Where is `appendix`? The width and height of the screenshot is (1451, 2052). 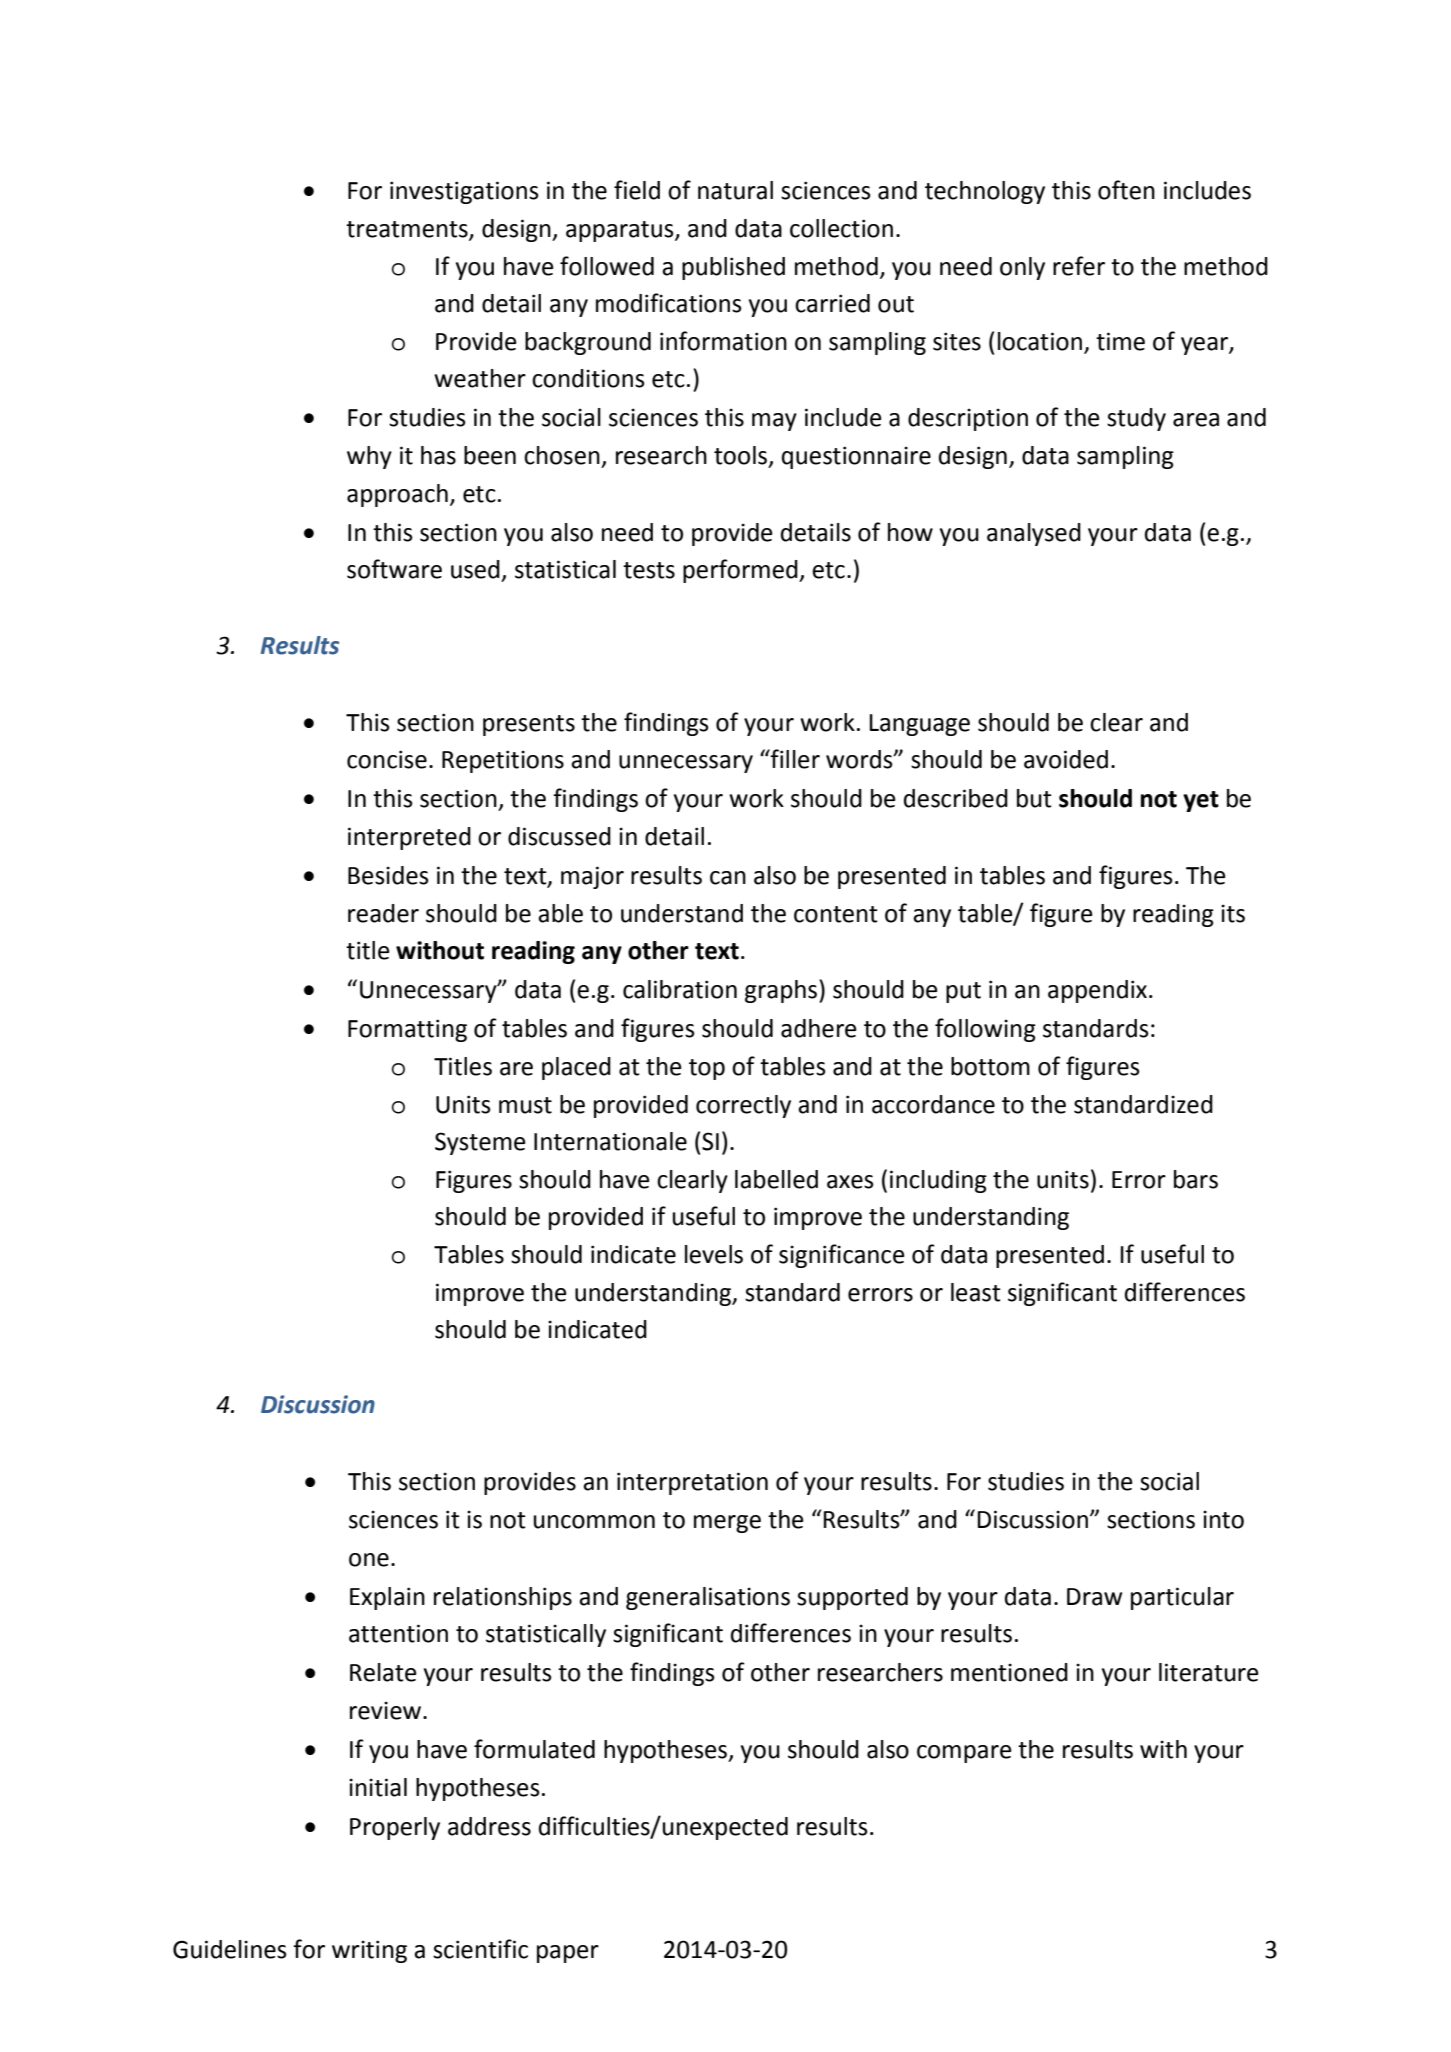
appendix is located at coordinates (1099, 991).
